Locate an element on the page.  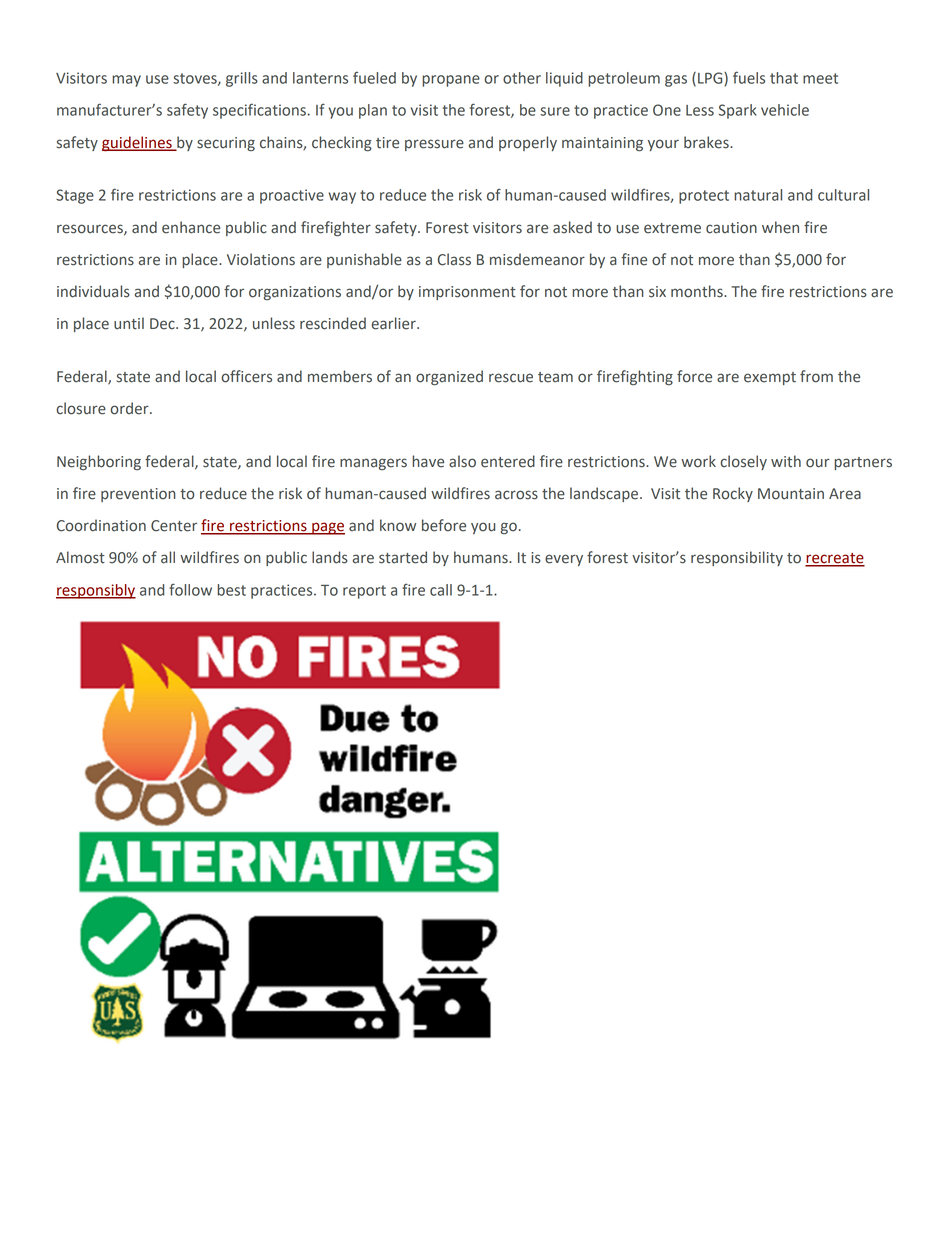
organized is located at coordinates (449, 378).
